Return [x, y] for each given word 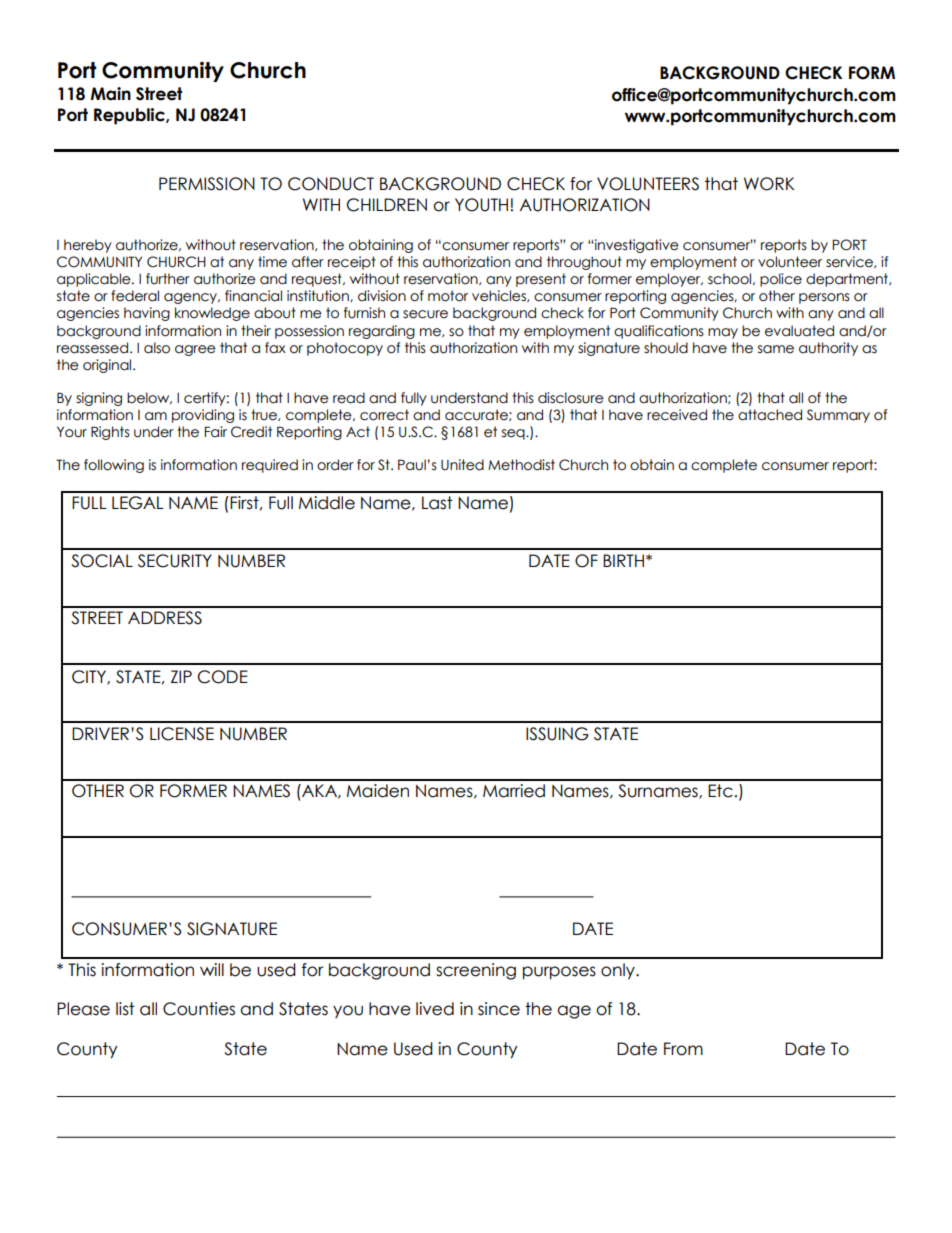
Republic [130, 116]
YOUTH [483, 205]
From [683, 1049]
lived [435, 1009]
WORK [769, 184]
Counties [199, 1009]
